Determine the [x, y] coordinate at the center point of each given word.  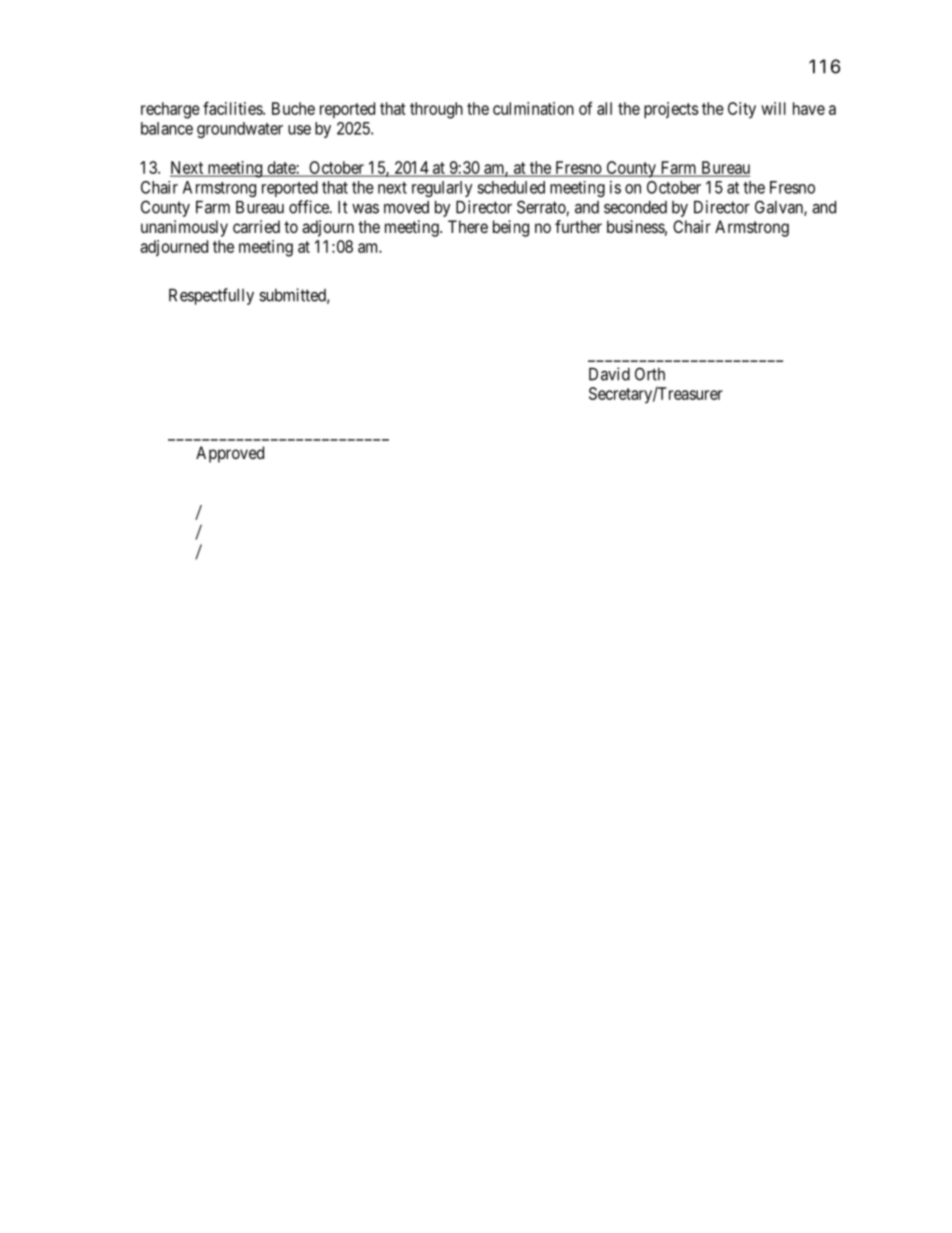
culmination [533, 108]
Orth [650, 374]
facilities [233, 108]
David [609, 374]
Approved [230, 454]
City [742, 110]
